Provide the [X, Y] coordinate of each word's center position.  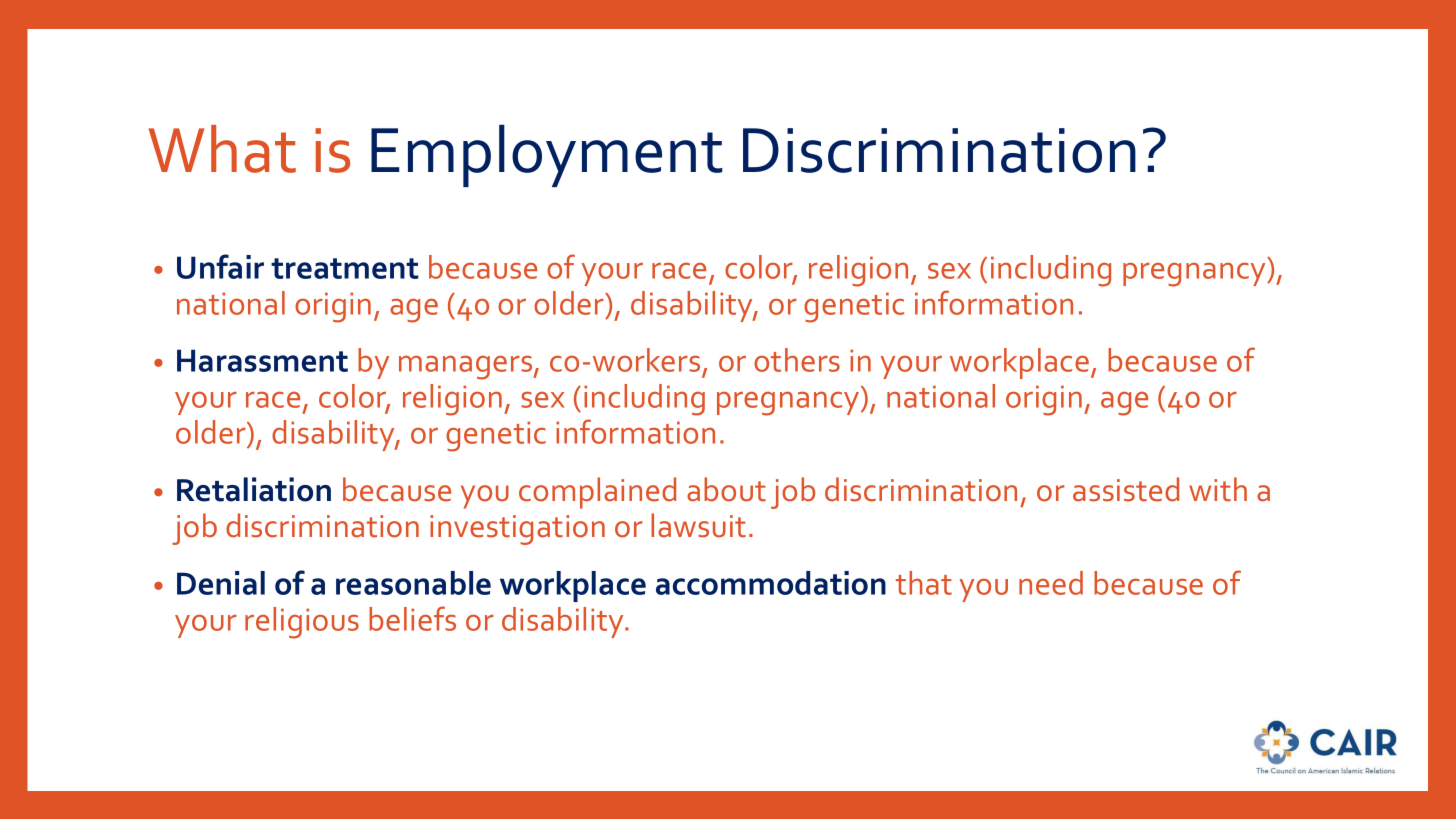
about [726, 489]
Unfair [220, 266]
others [797, 360]
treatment [345, 268]
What [222, 149]
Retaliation [254, 489]
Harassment [262, 360]
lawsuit [698, 525]
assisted [1126, 489]
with [1218, 489]
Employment [547, 155]
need [1051, 583]
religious [302, 623]
